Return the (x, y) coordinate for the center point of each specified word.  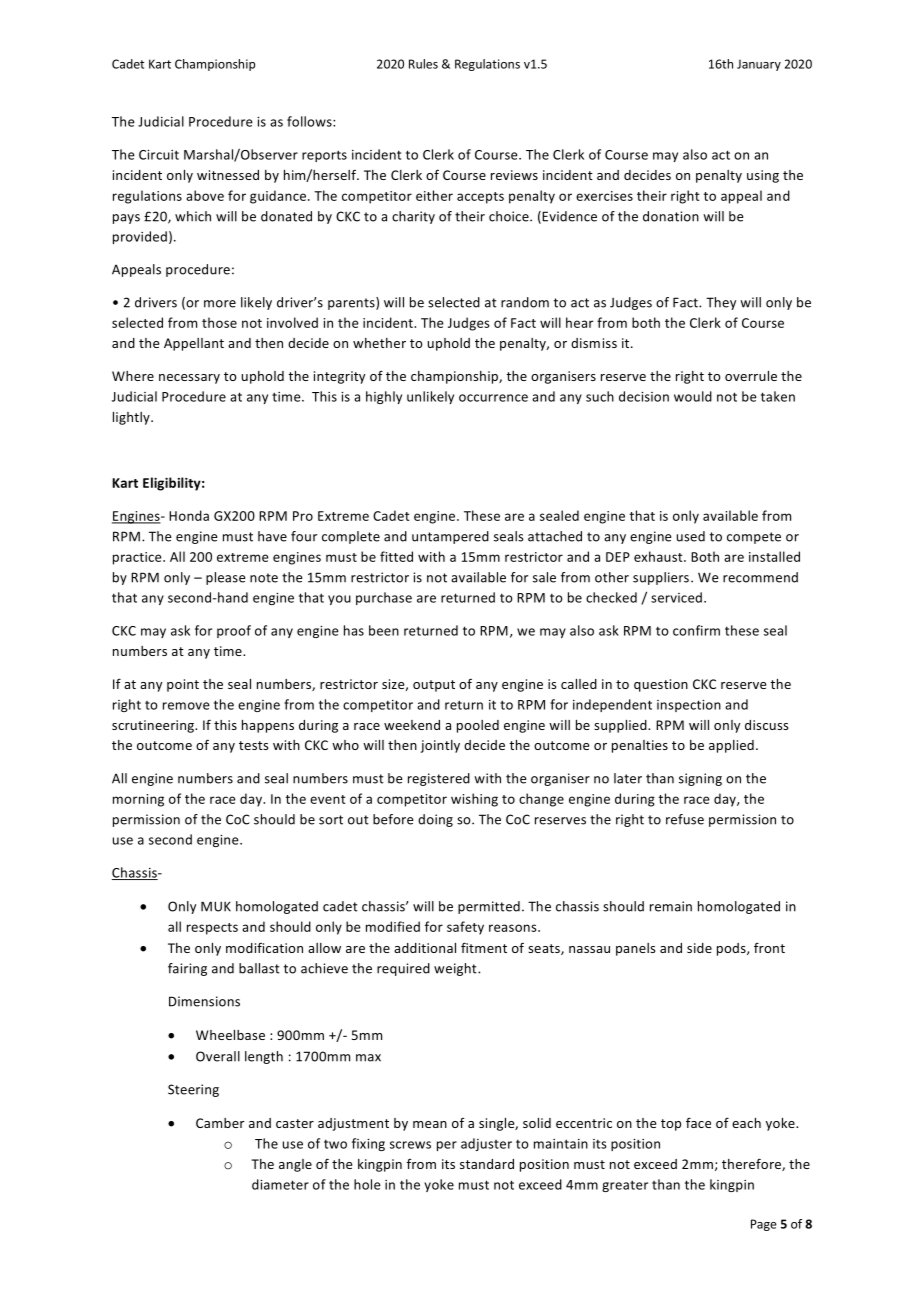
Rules (423, 64)
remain (671, 906)
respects (212, 929)
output (434, 686)
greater (625, 1186)
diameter (280, 1184)
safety (465, 928)
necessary (189, 379)
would (693, 396)
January (759, 65)
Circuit (159, 155)
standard (487, 1164)
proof (234, 631)
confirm (696, 630)
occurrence (493, 398)
